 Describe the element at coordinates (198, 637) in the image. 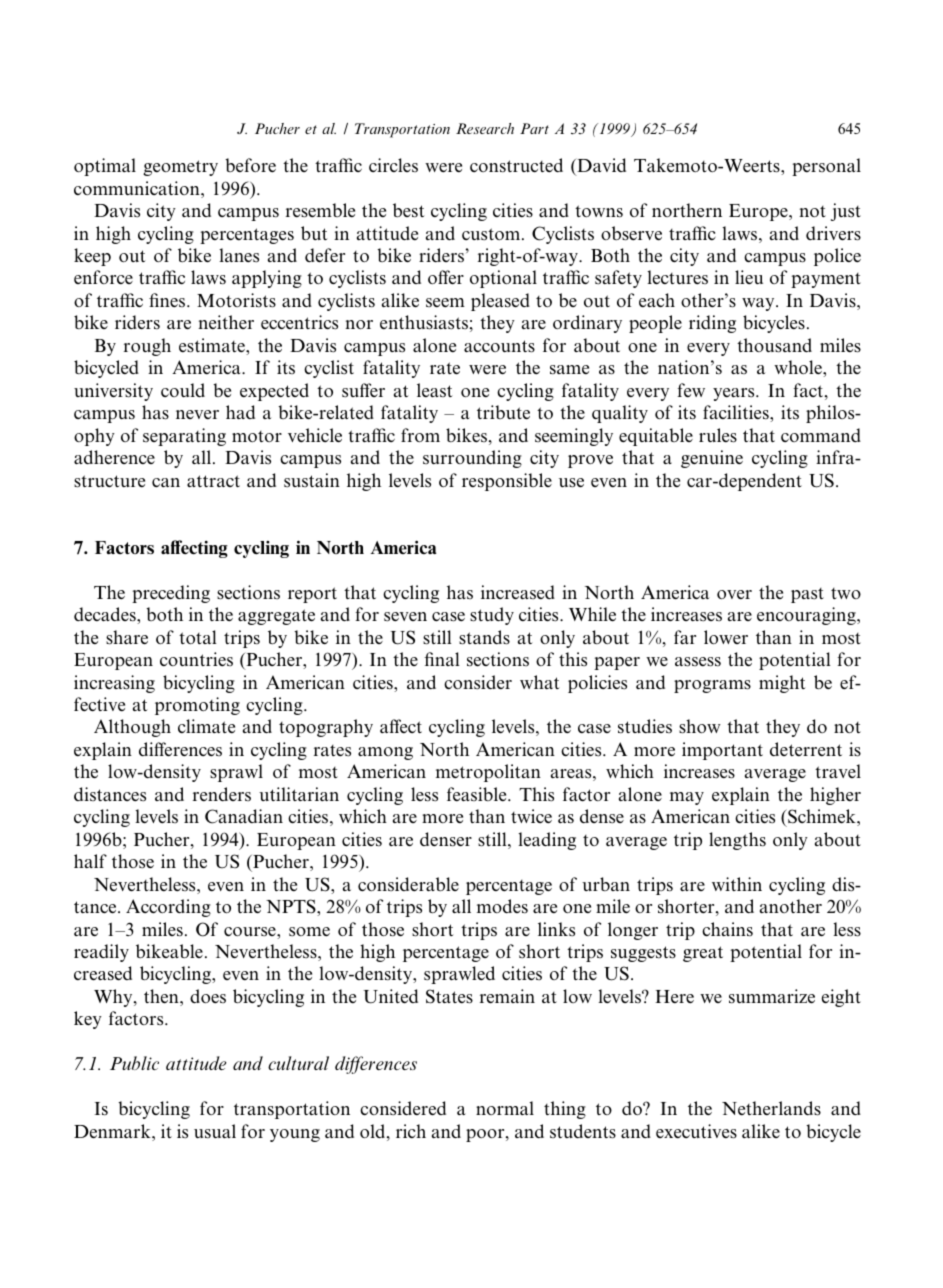

I see `total` at that location.
